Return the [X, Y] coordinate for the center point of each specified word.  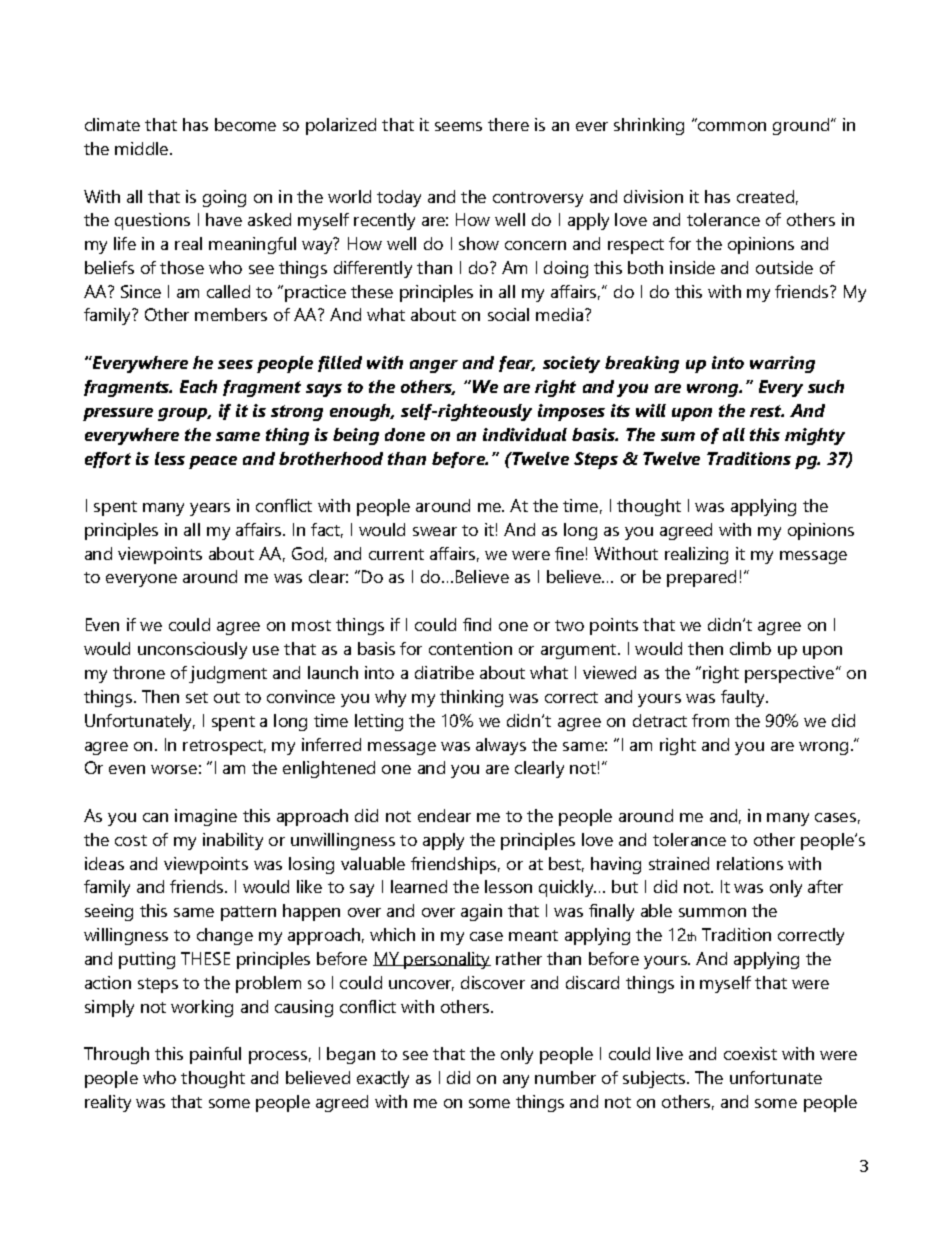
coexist [750, 1053]
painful [215, 1055]
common [732, 126]
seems [458, 126]
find [477, 624]
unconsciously [192, 650]
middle [143, 148]
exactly [383, 1079]
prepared [701, 578]
